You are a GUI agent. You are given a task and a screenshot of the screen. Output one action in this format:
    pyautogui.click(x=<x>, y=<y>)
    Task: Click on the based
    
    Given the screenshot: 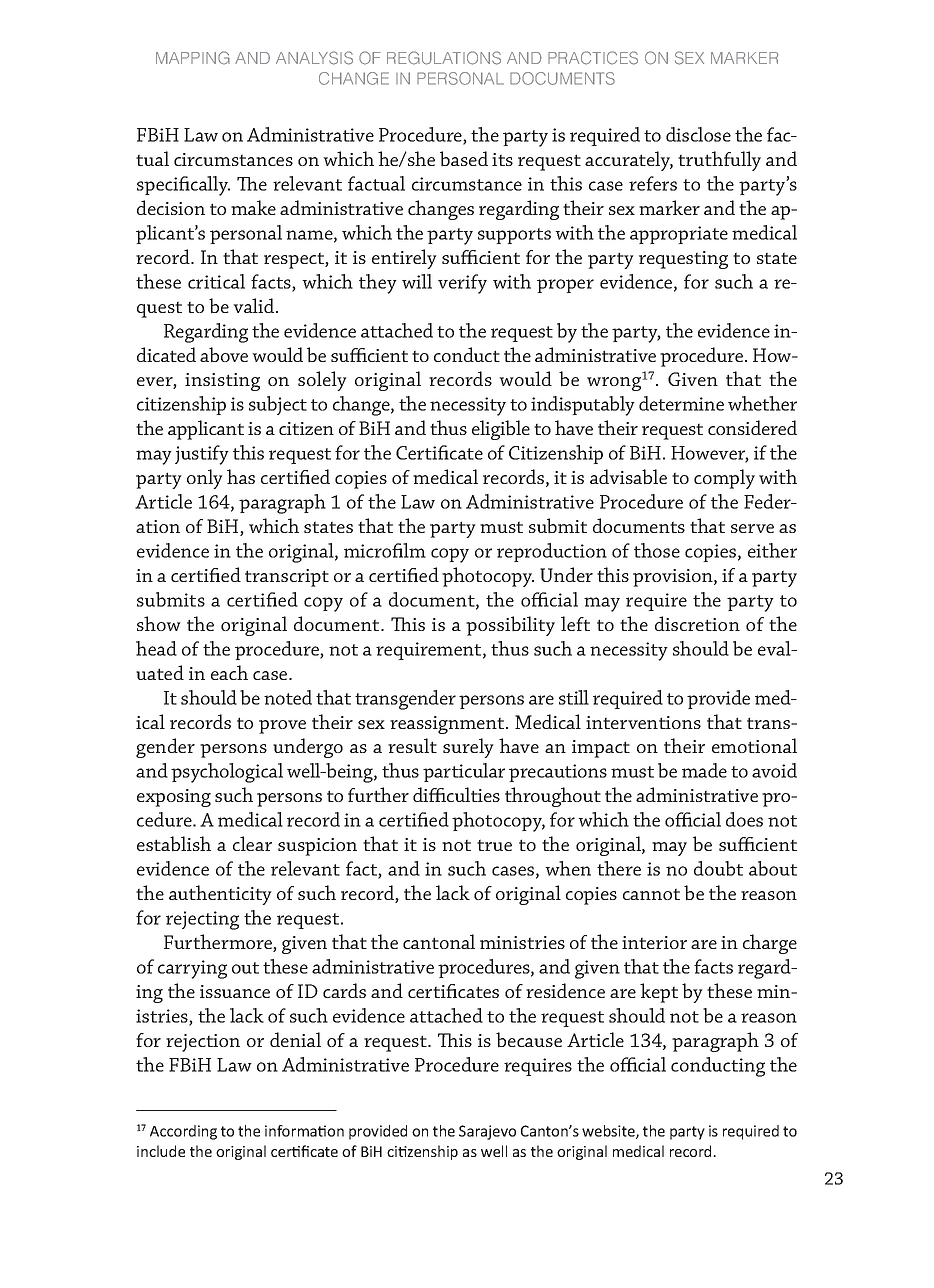 What is the action you would take?
    pyautogui.click(x=464, y=158)
